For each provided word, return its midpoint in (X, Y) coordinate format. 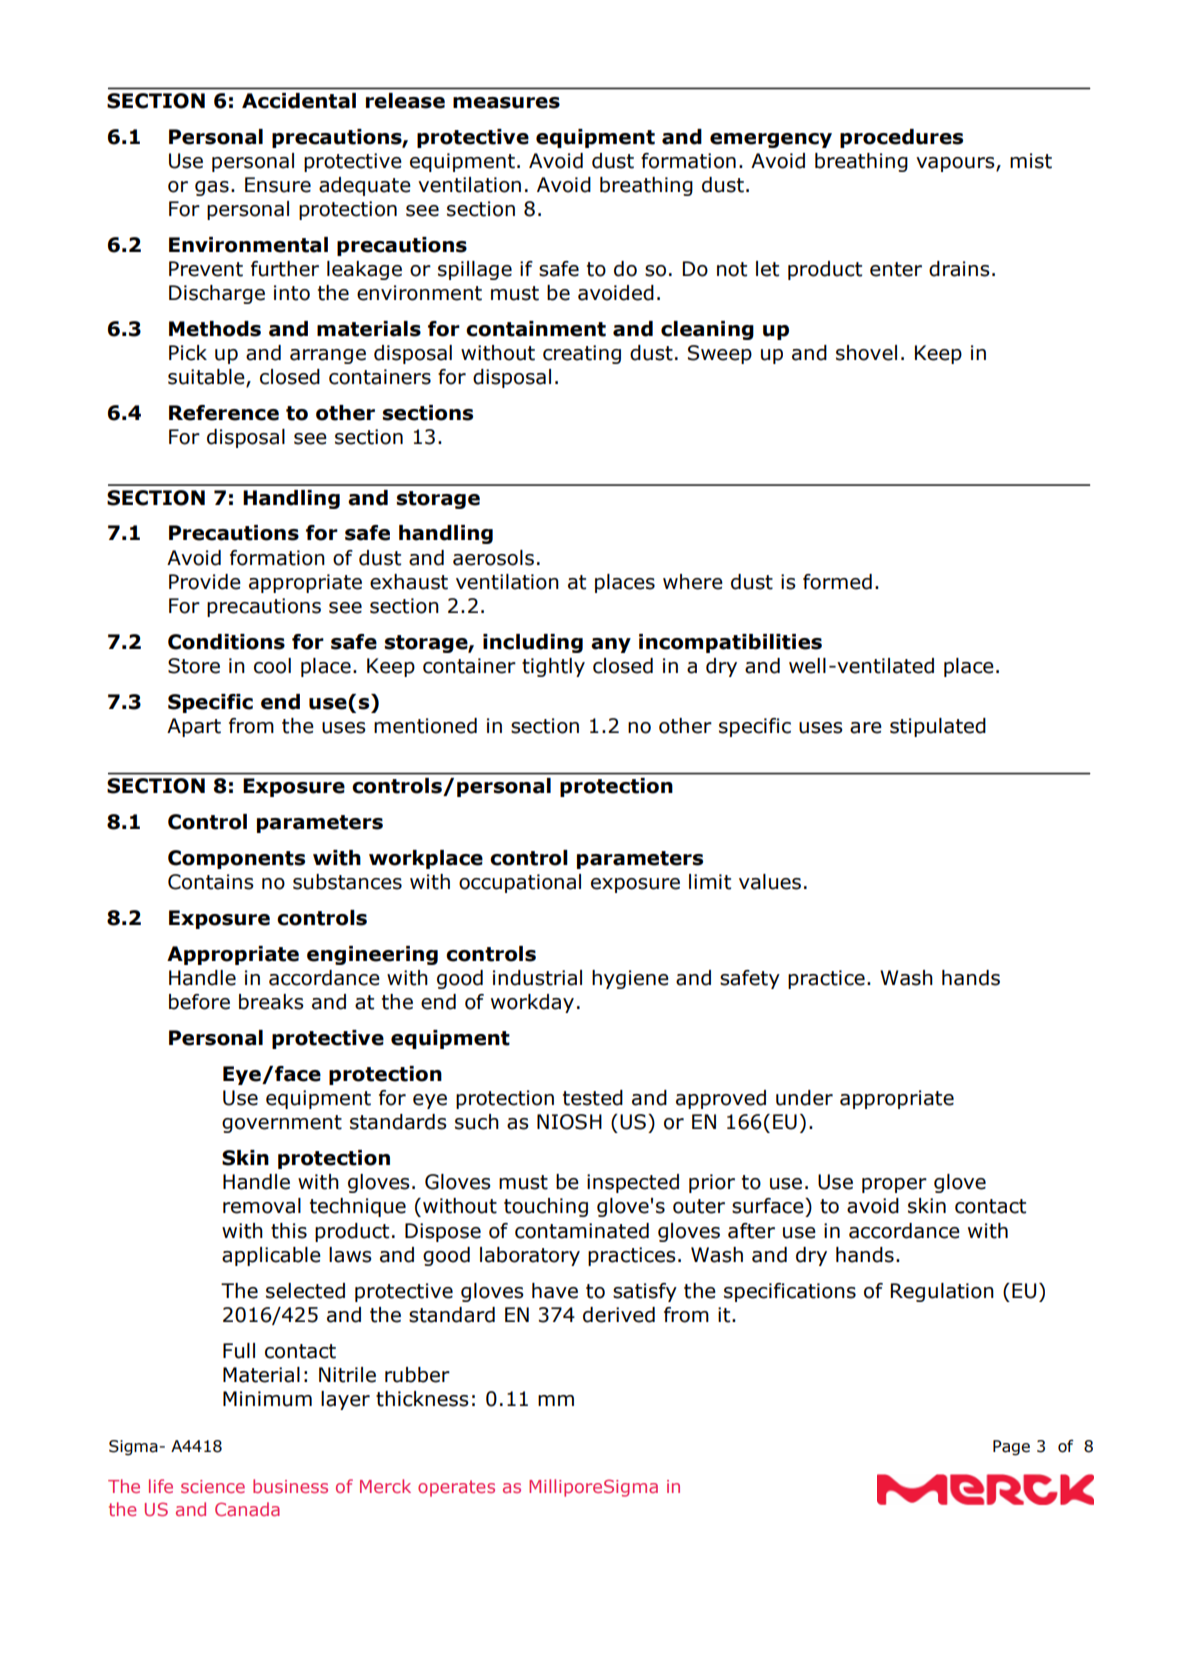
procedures (901, 138)
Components (236, 859)
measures (506, 103)
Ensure (278, 185)
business (290, 1486)
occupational (520, 883)
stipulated (938, 727)
